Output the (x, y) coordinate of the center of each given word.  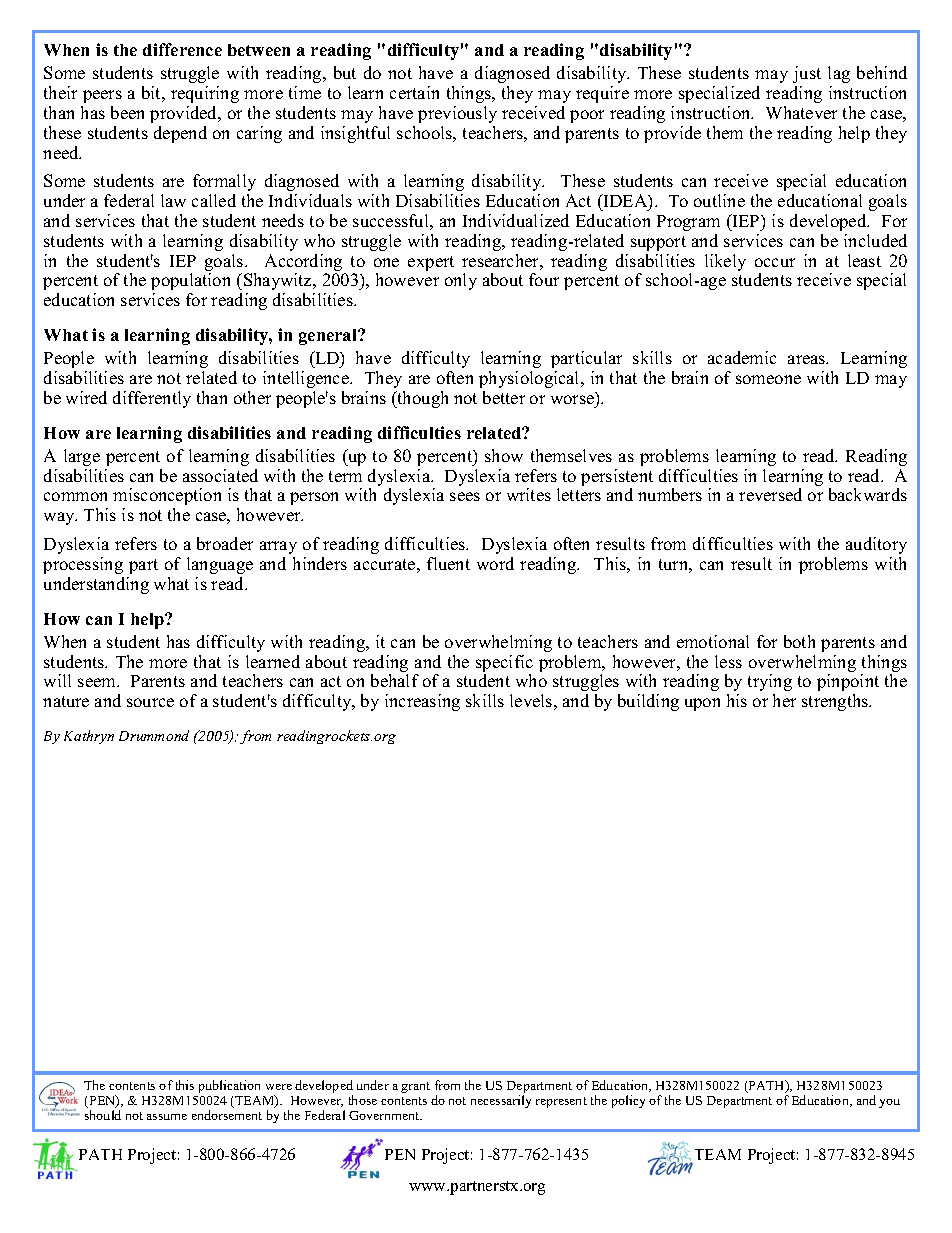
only (461, 281)
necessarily (501, 1101)
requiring (205, 94)
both (799, 641)
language (220, 565)
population (190, 281)
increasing (422, 702)
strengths (836, 702)
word (495, 563)
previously (457, 114)
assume (167, 1117)
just (807, 74)
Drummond (154, 735)
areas (808, 359)
